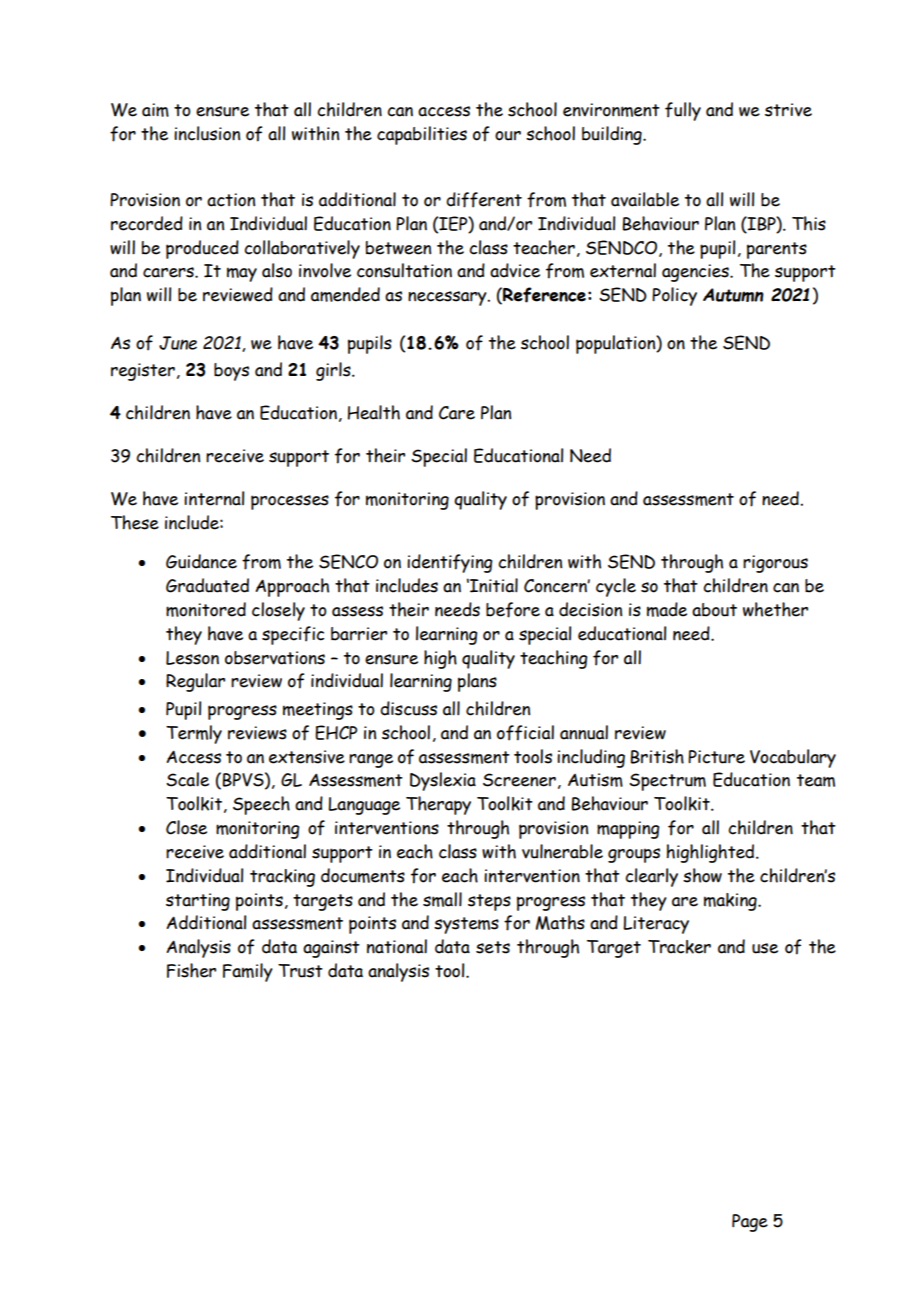 Image resolution: width=924 pixels, height=1308 pixels. What do you see at coordinates (248, 972) in the screenshot?
I see `Family` at bounding box center [248, 972].
